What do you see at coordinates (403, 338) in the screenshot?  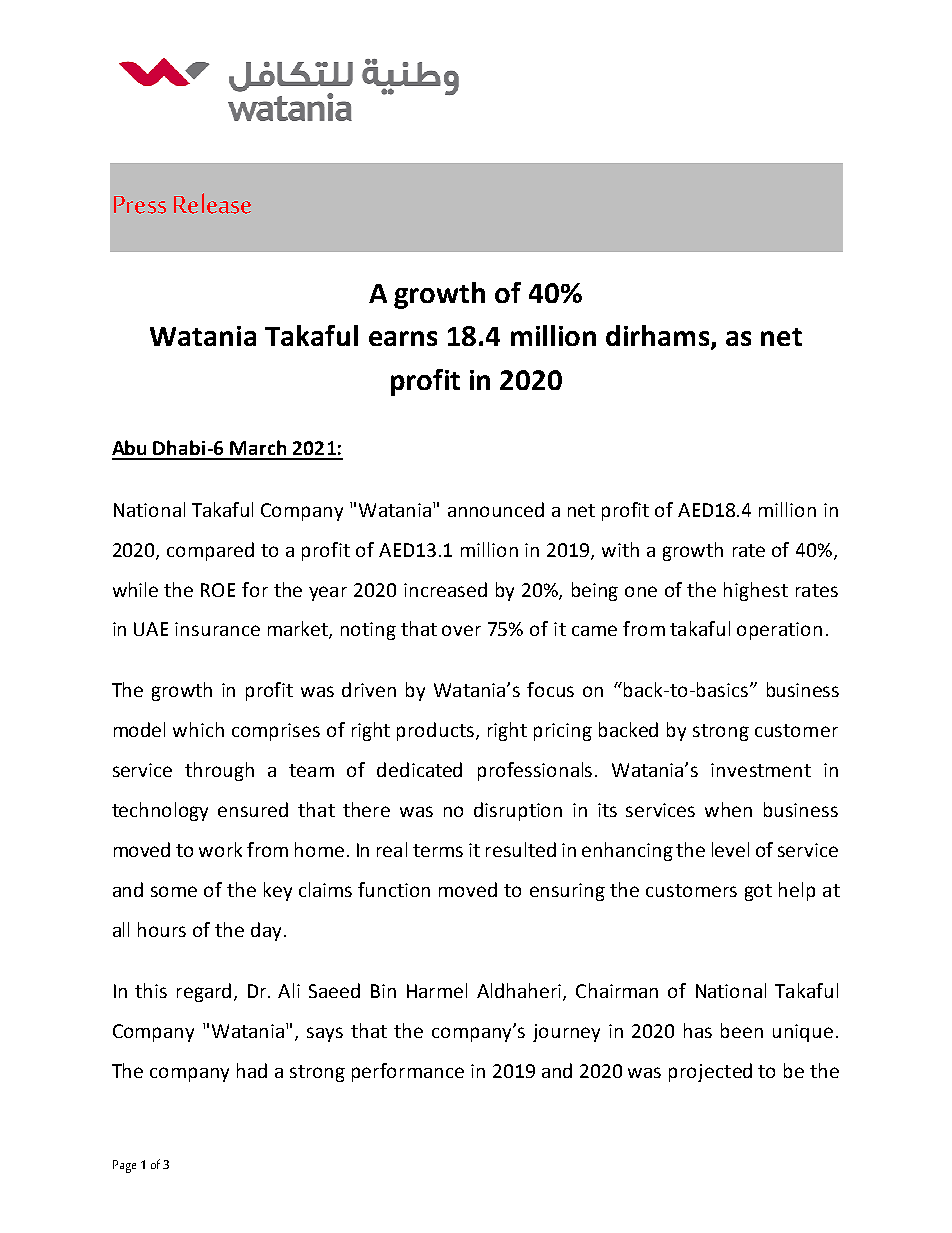 I see `earns` at bounding box center [403, 338].
